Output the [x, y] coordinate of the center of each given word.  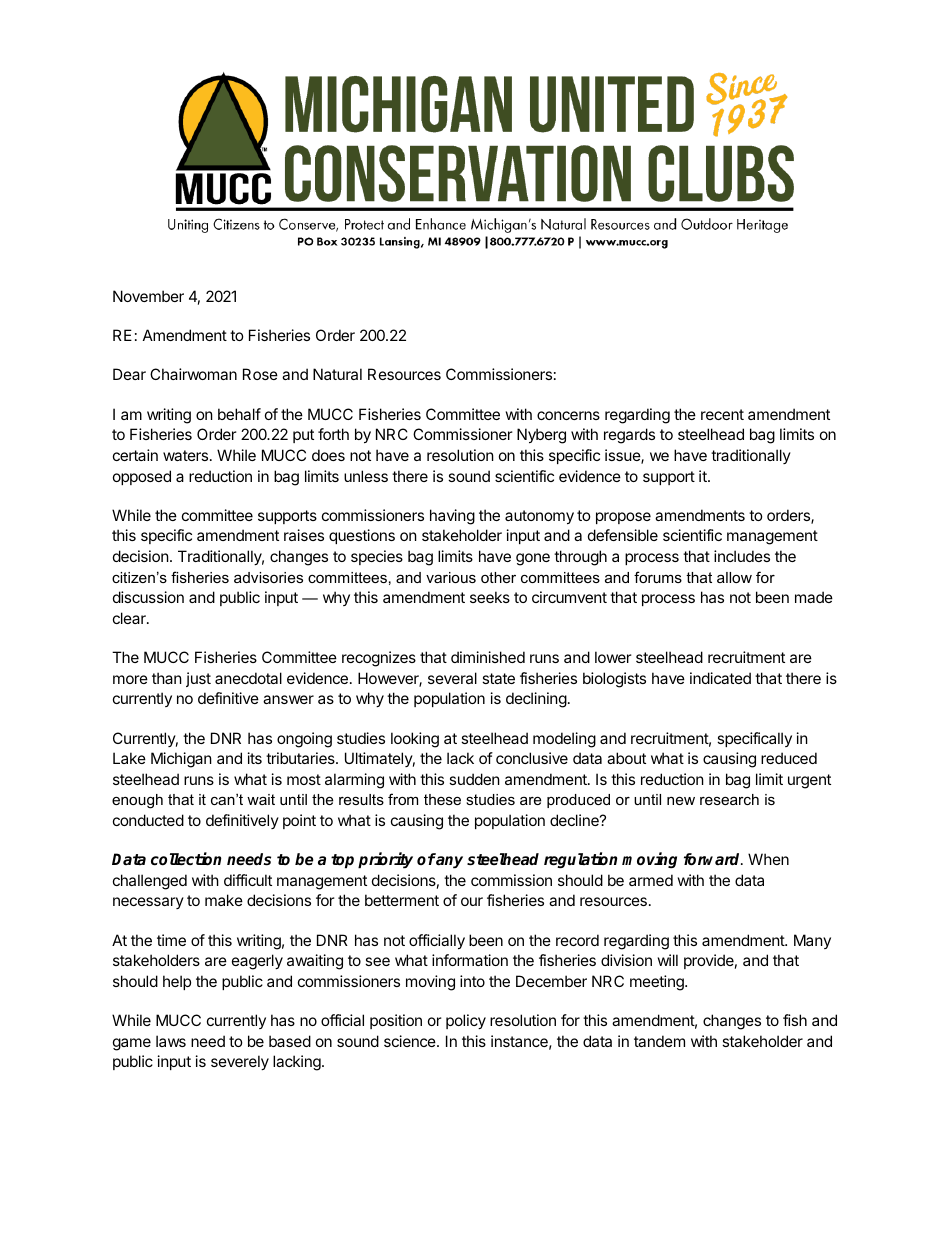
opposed [142, 477]
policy [466, 1021]
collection [186, 859]
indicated [720, 678]
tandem [659, 1041]
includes [742, 556]
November [148, 296]
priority [385, 860]
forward [713, 859]
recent [722, 414]
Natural [337, 374]
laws [171, 1041]
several [452, 678]
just [198, 679]
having [452, 517]
